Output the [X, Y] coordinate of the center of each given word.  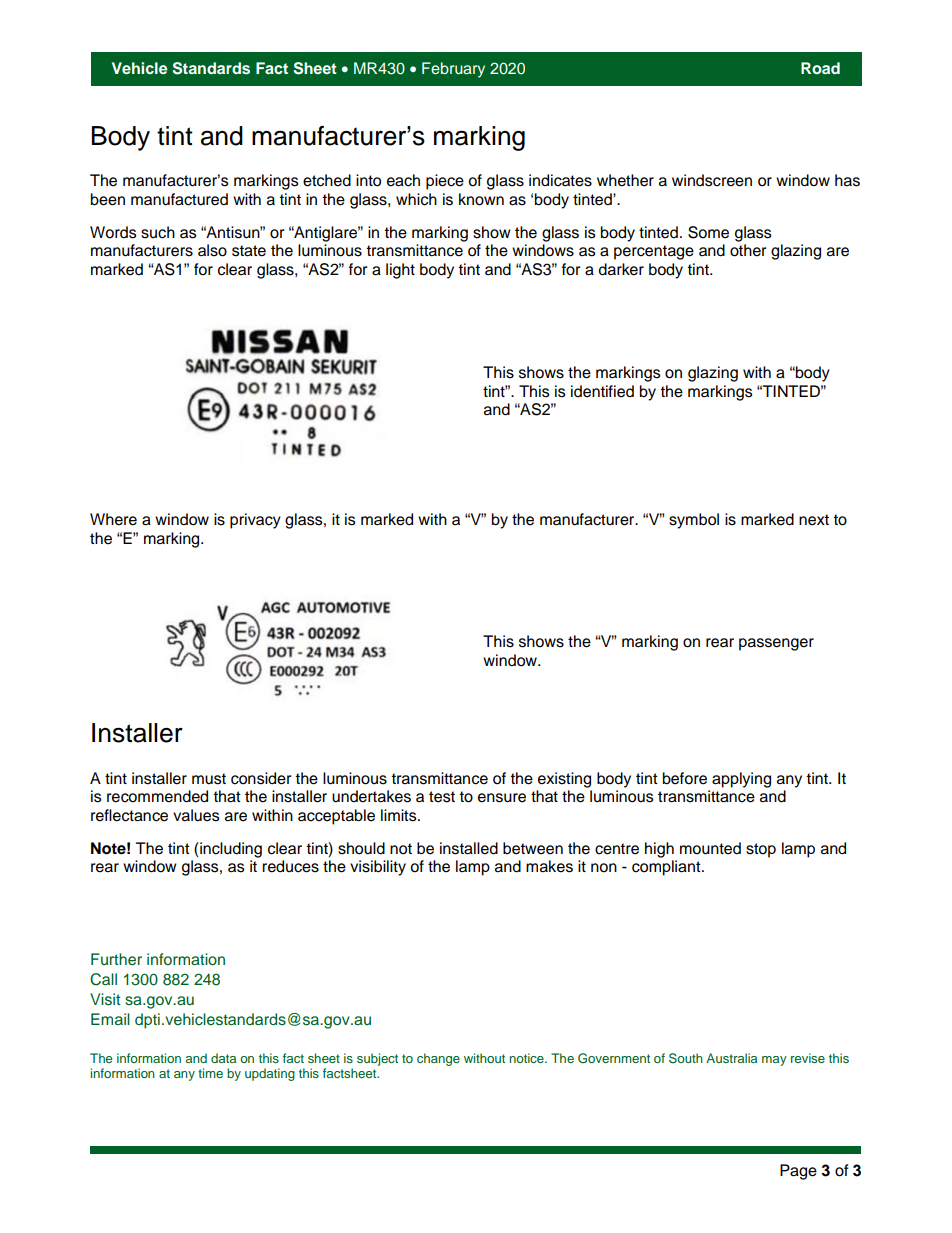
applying [741, 780]
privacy [255, 521]
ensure [502, 798]
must [209, 779]
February [453, 70]
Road [820, 68]
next [814, 520]
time [210, 1073]
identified [602, 391]
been [108, 199]
